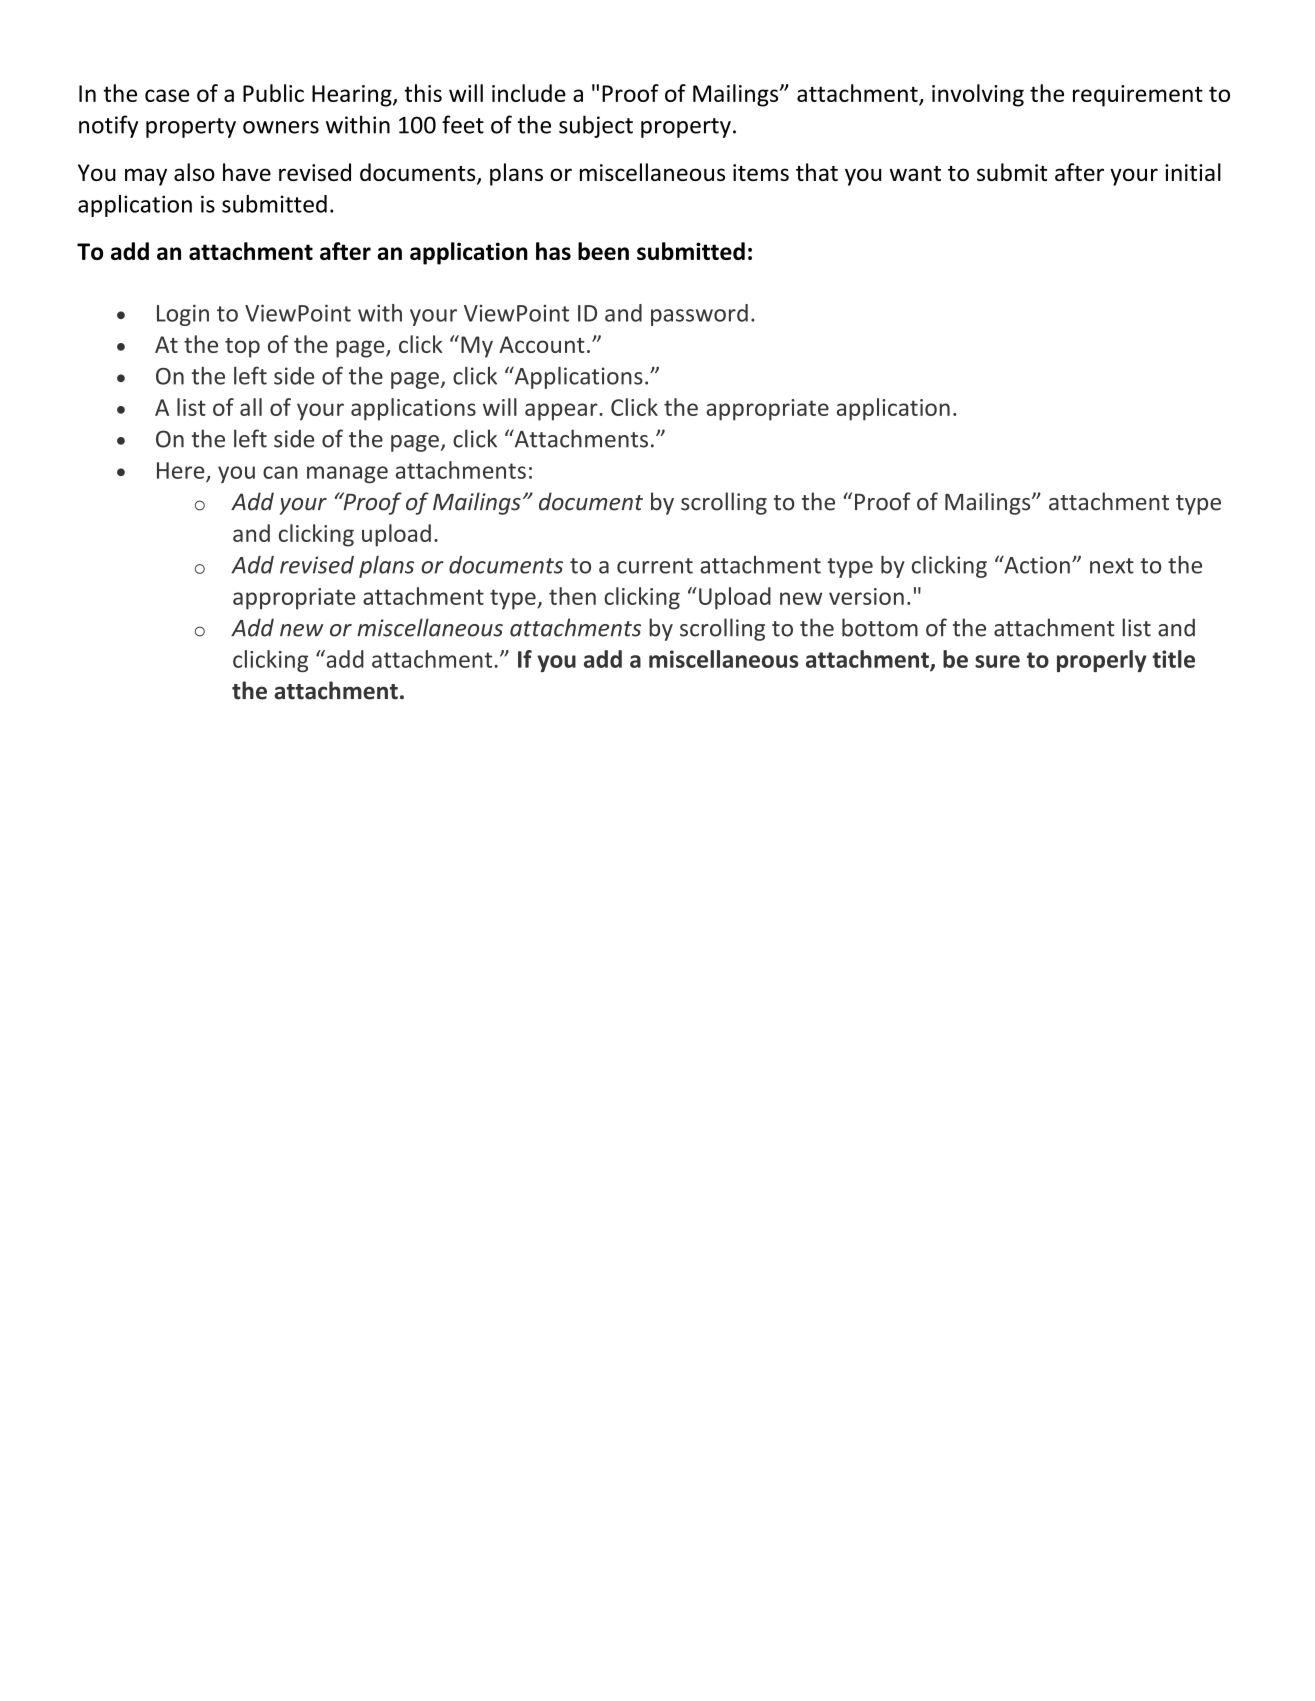 The width and height of the document is (1315, 1701). I want to click on top, so click(242, 348).
